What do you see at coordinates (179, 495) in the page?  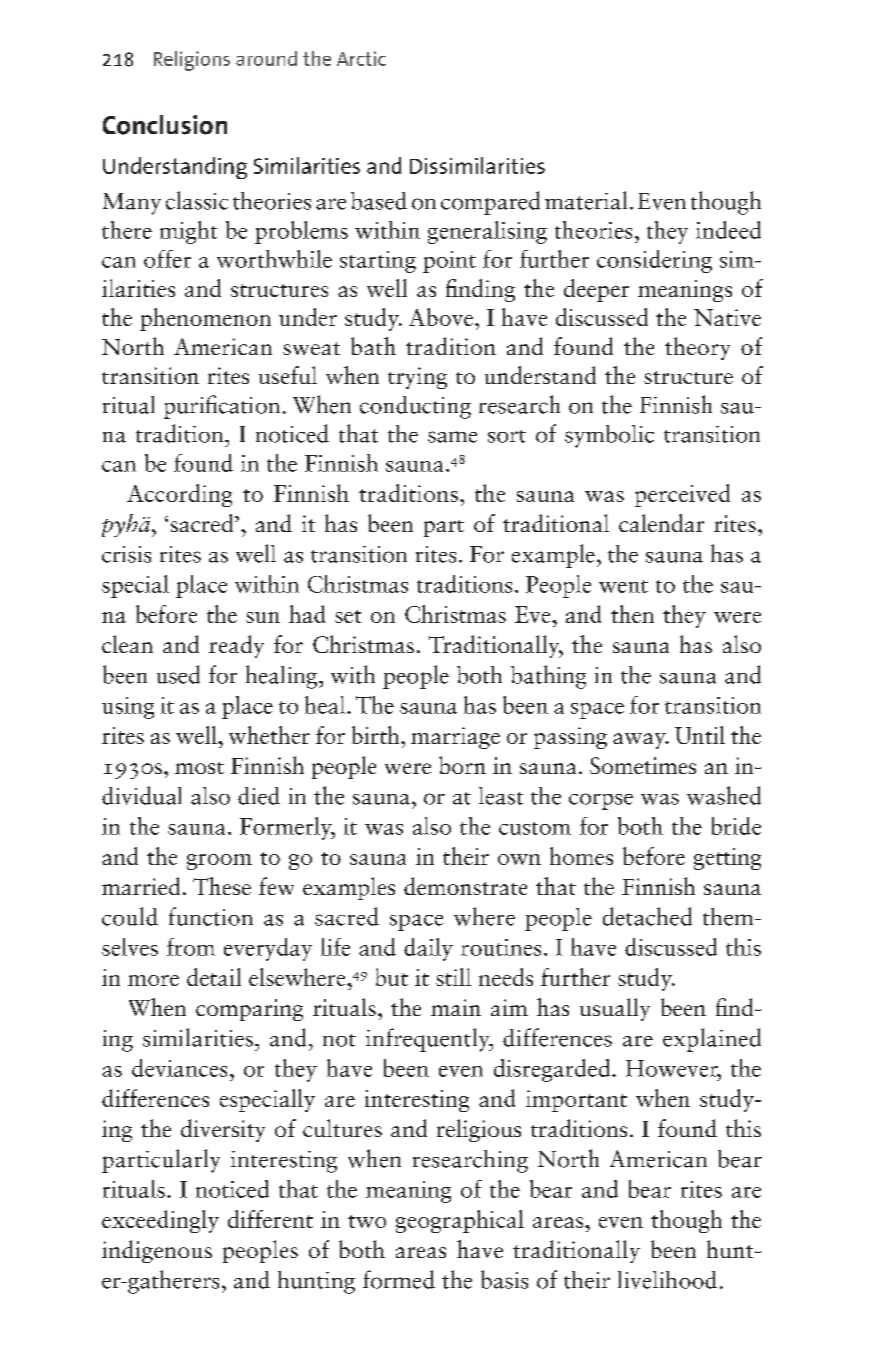 I see `According` at bounding box center [179, 495].
